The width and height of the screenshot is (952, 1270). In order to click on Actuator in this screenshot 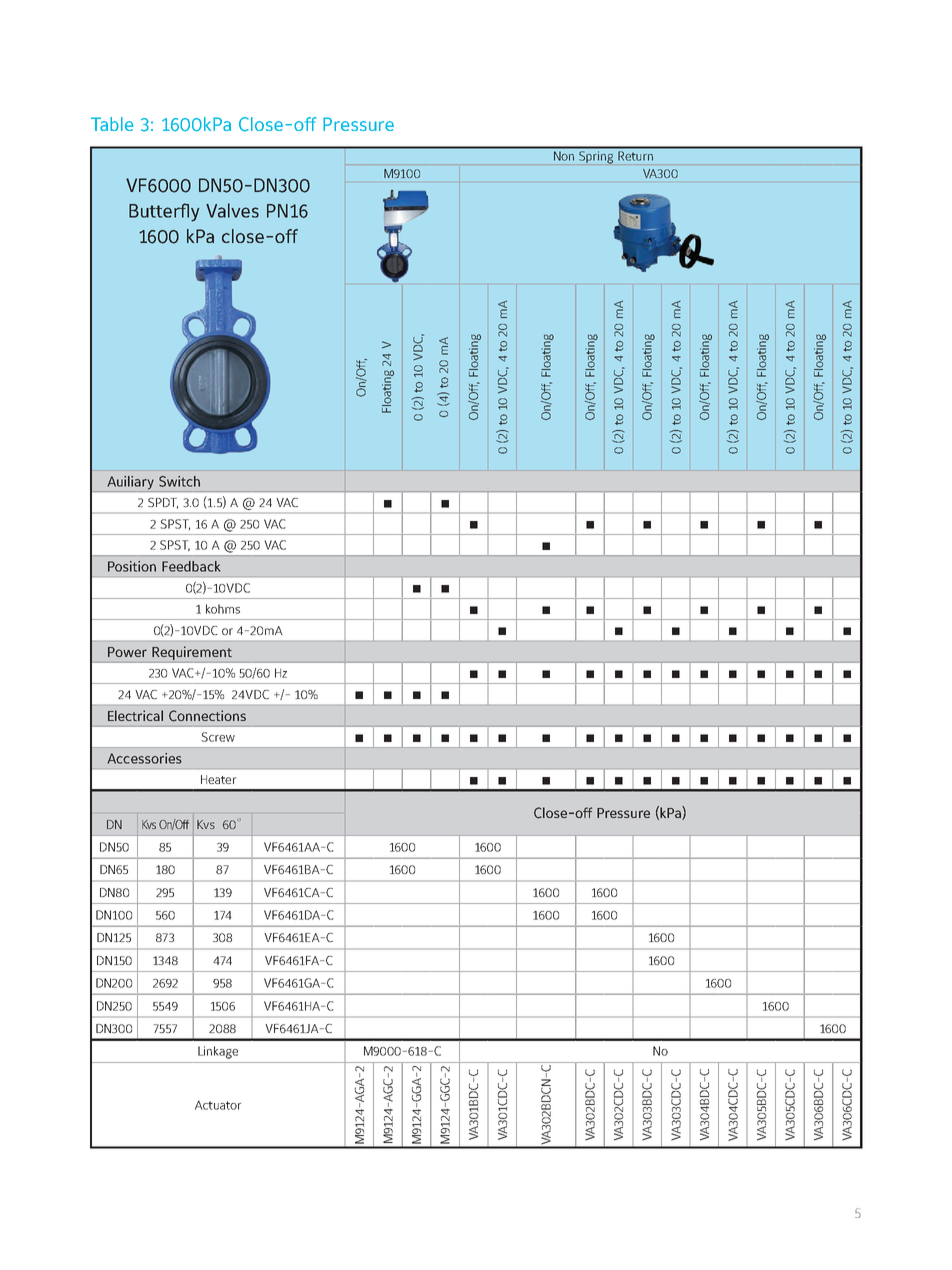, I will do `click(218, 1105)`.
